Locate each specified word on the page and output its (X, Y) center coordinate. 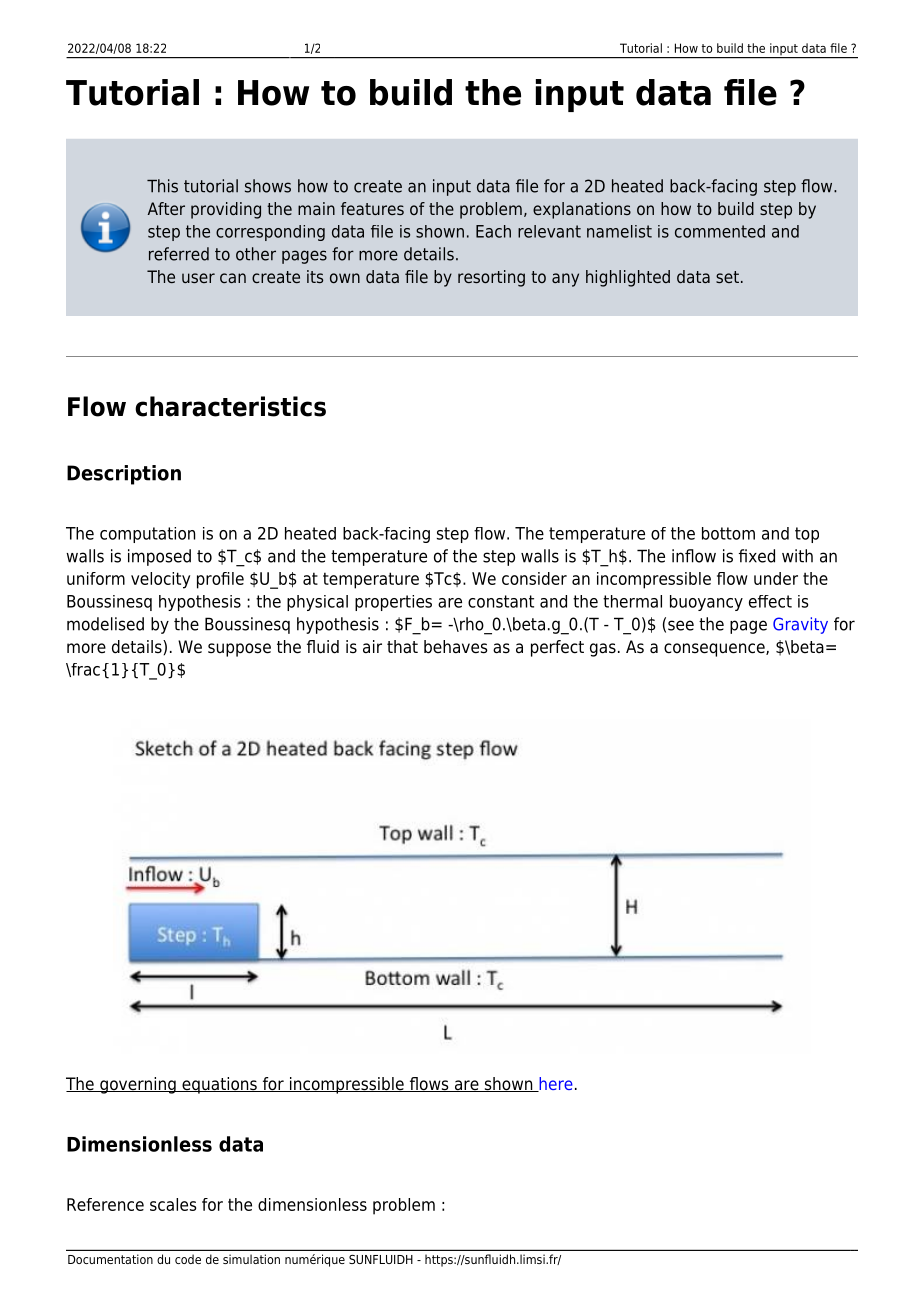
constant (501, 601)
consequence (715, 650)
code (188, 1259)
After (166, 208)
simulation (251, 1259)
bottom (728, 533)
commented (720, 231)
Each (493, 231)
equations (219, 1085)
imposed (159, 557)
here (555, 1084)
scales (173, 1204)
